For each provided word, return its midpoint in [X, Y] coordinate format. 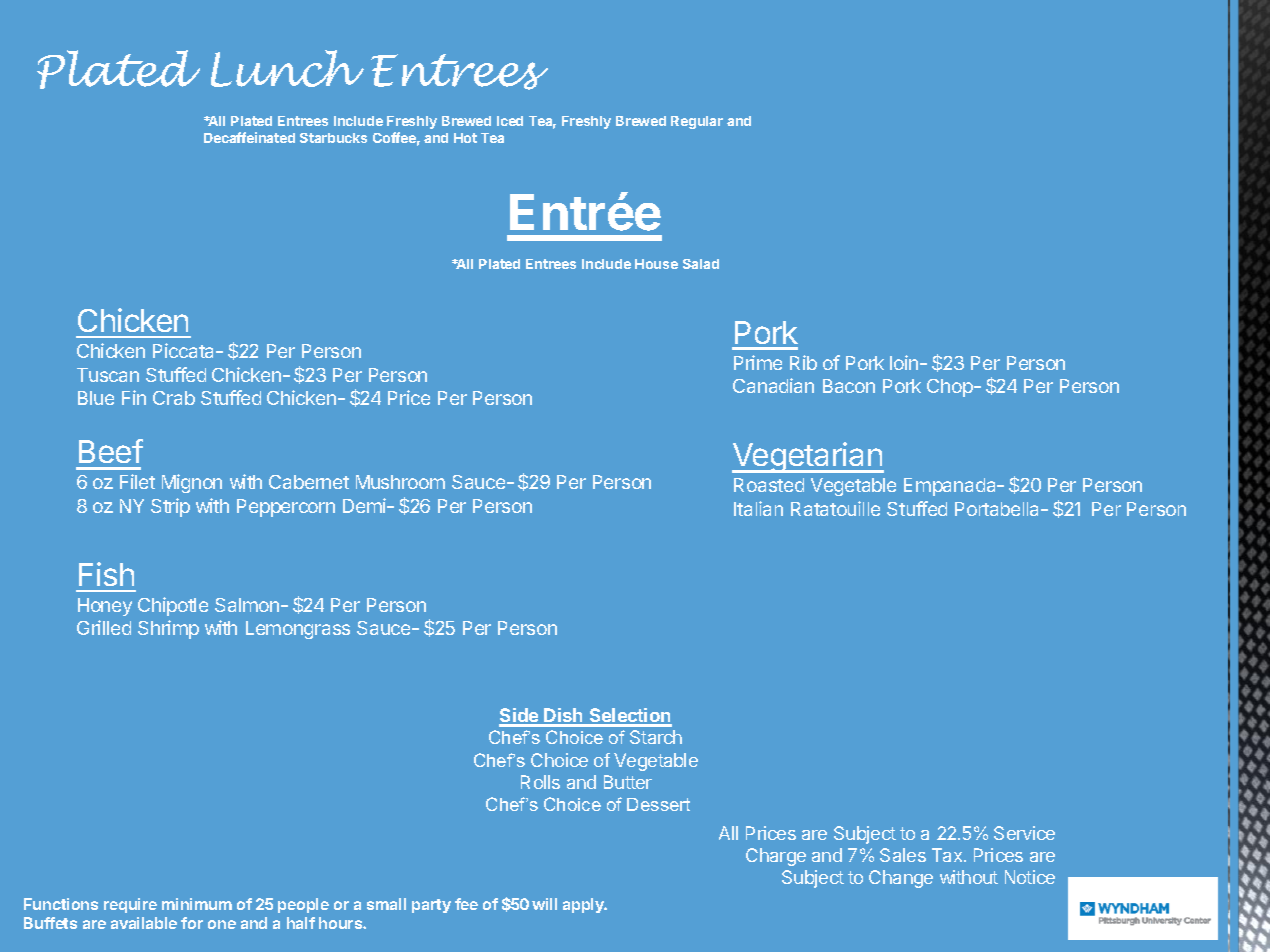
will [544, 904]
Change [901, 879]
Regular [697, 122]
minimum [197, 904]
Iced [510, 121]
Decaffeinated [249, 137]
